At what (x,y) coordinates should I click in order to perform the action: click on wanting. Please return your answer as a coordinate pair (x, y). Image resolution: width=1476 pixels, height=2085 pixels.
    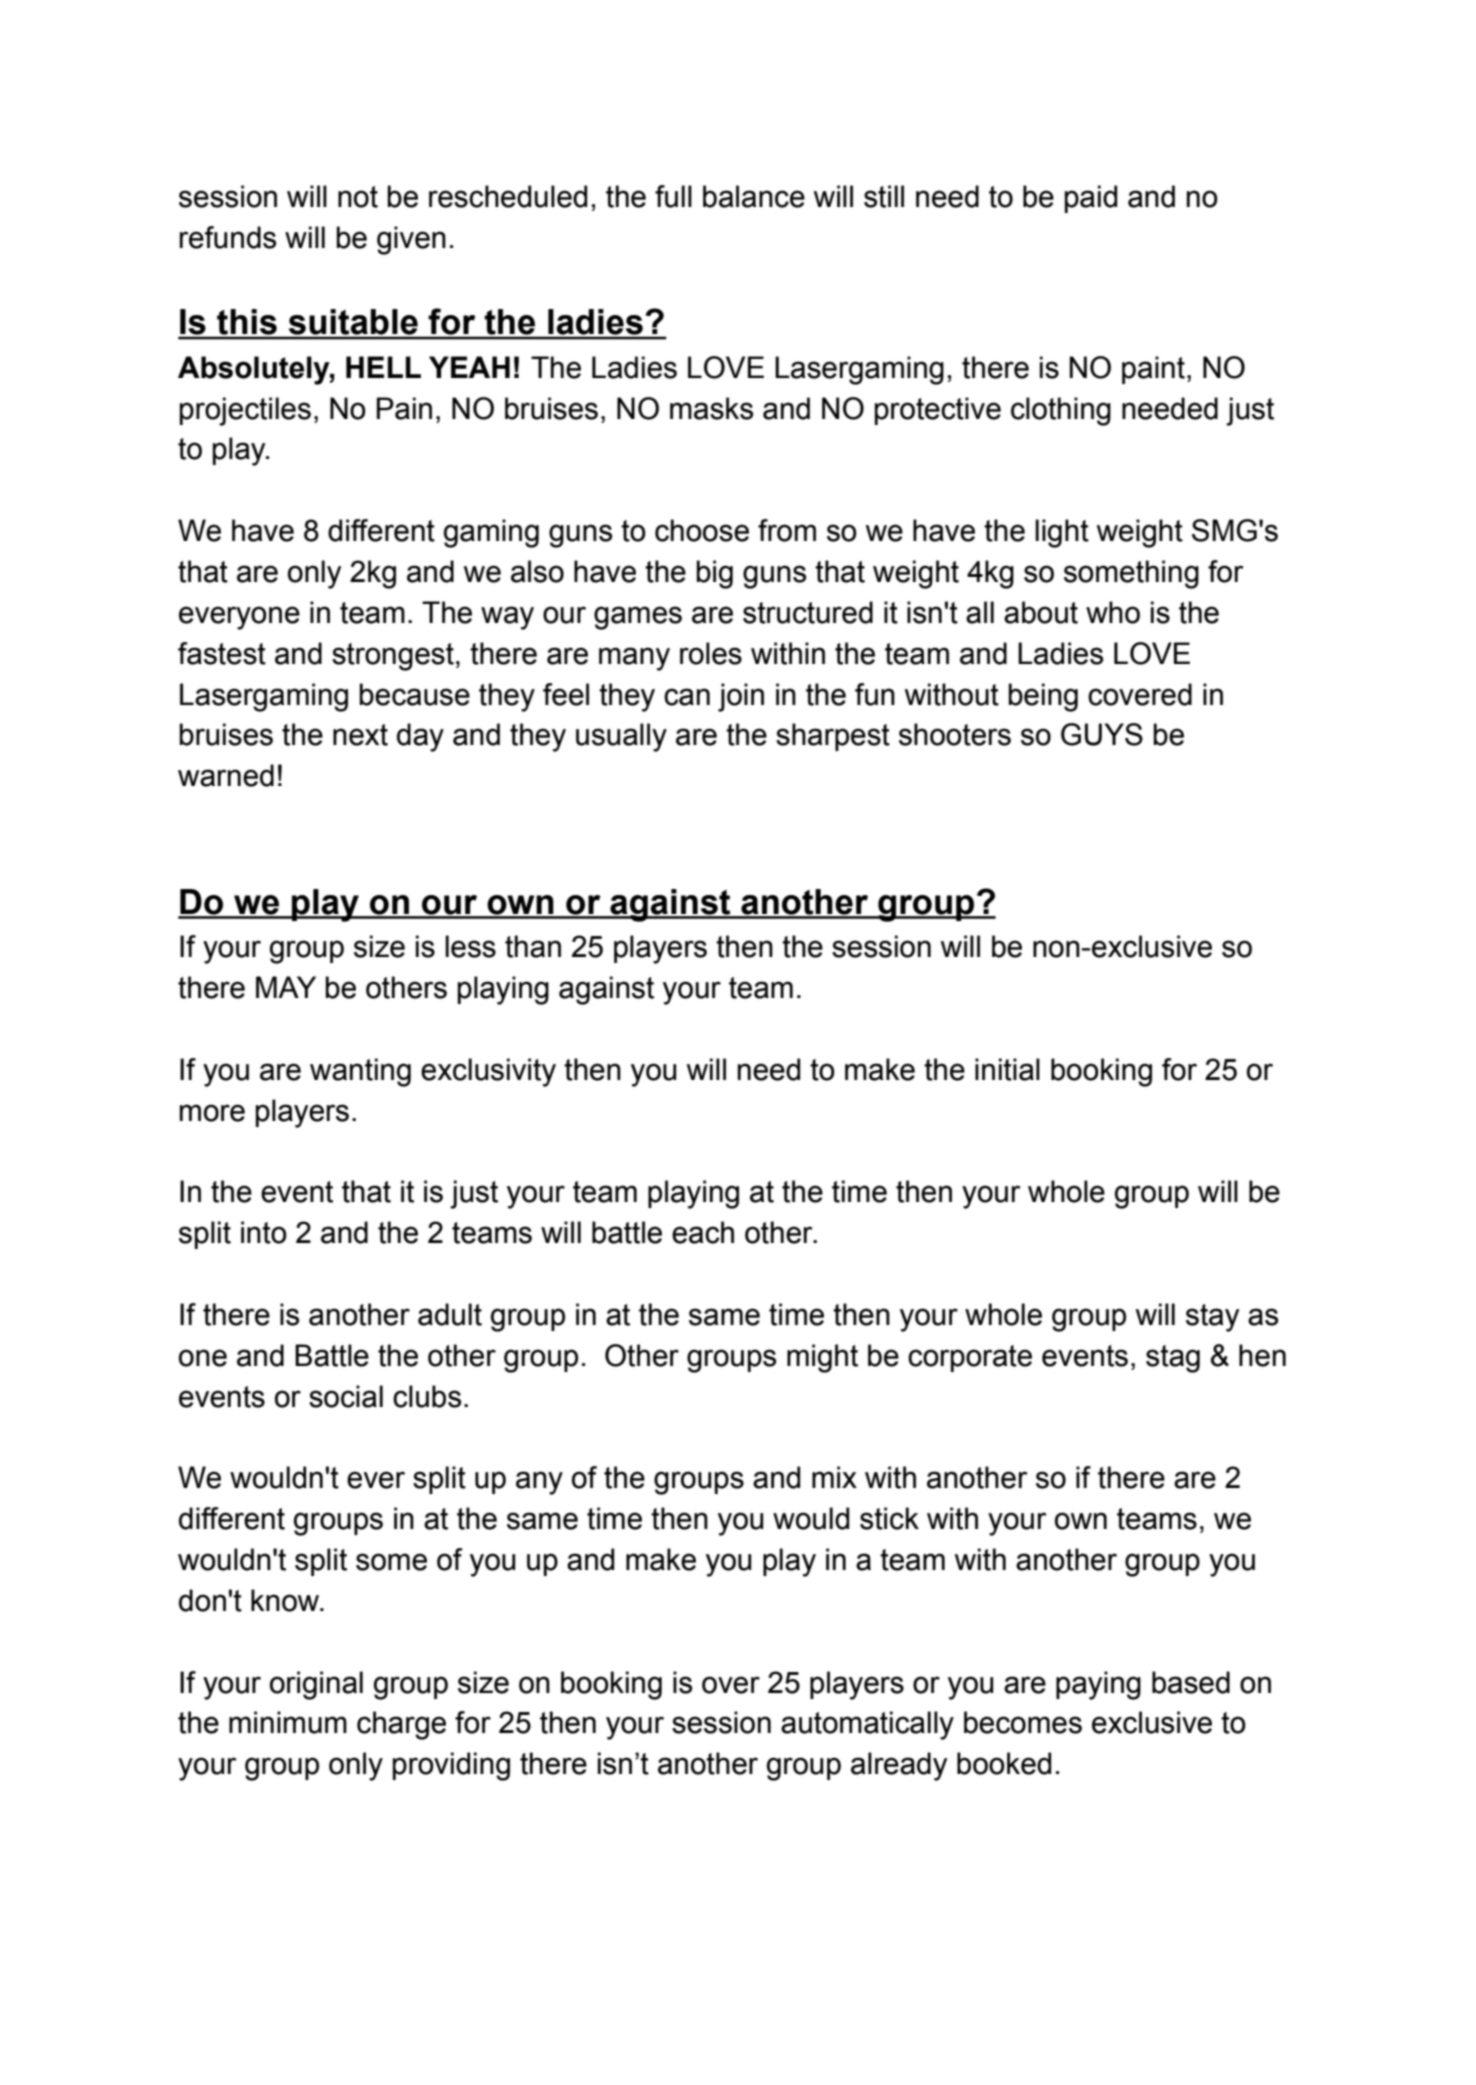
    Looking at the image, I should click on (360, 1072).
